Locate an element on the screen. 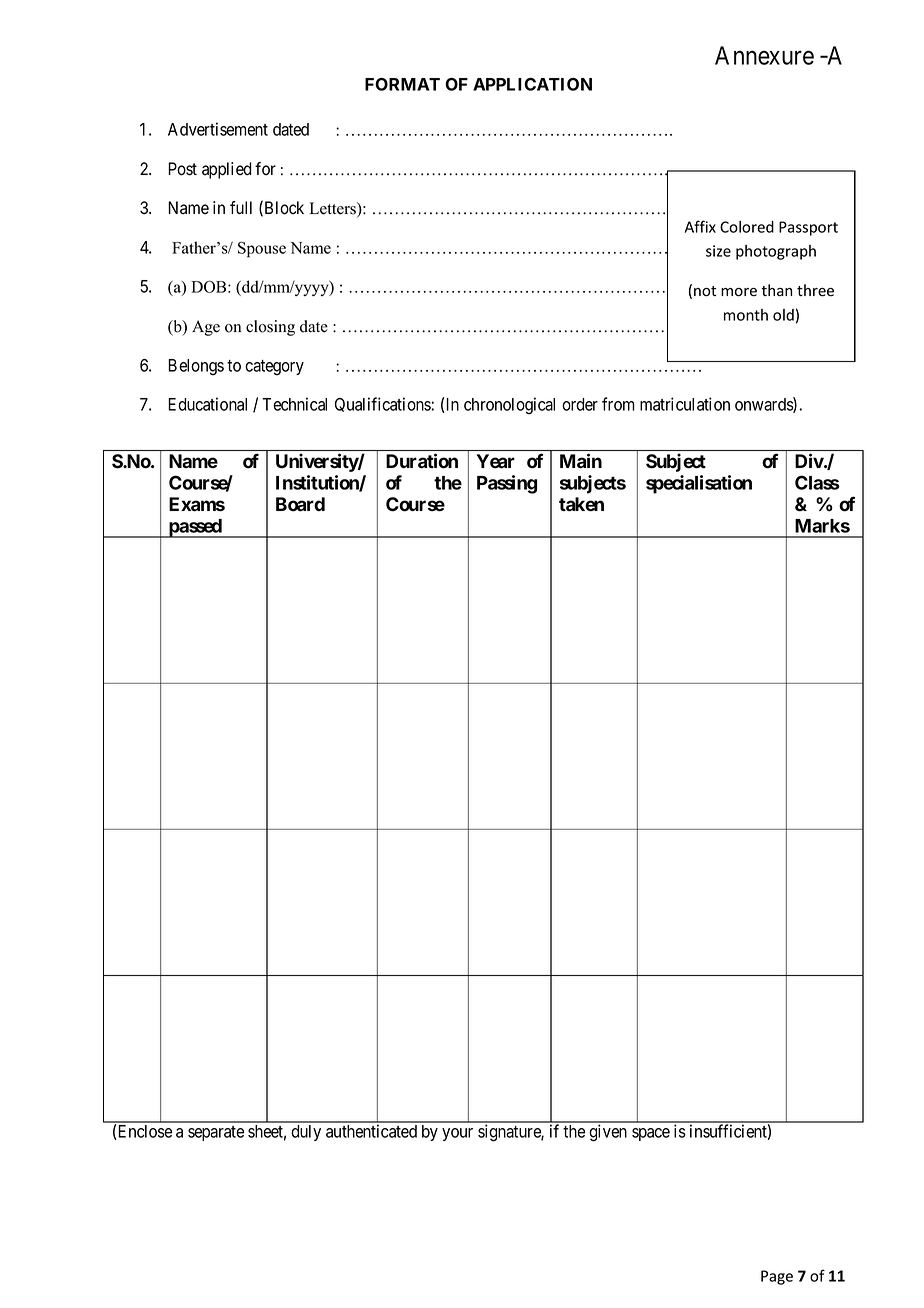 This screenshot has width=924, height=1308. Board is located at coordinates (300, 504).
